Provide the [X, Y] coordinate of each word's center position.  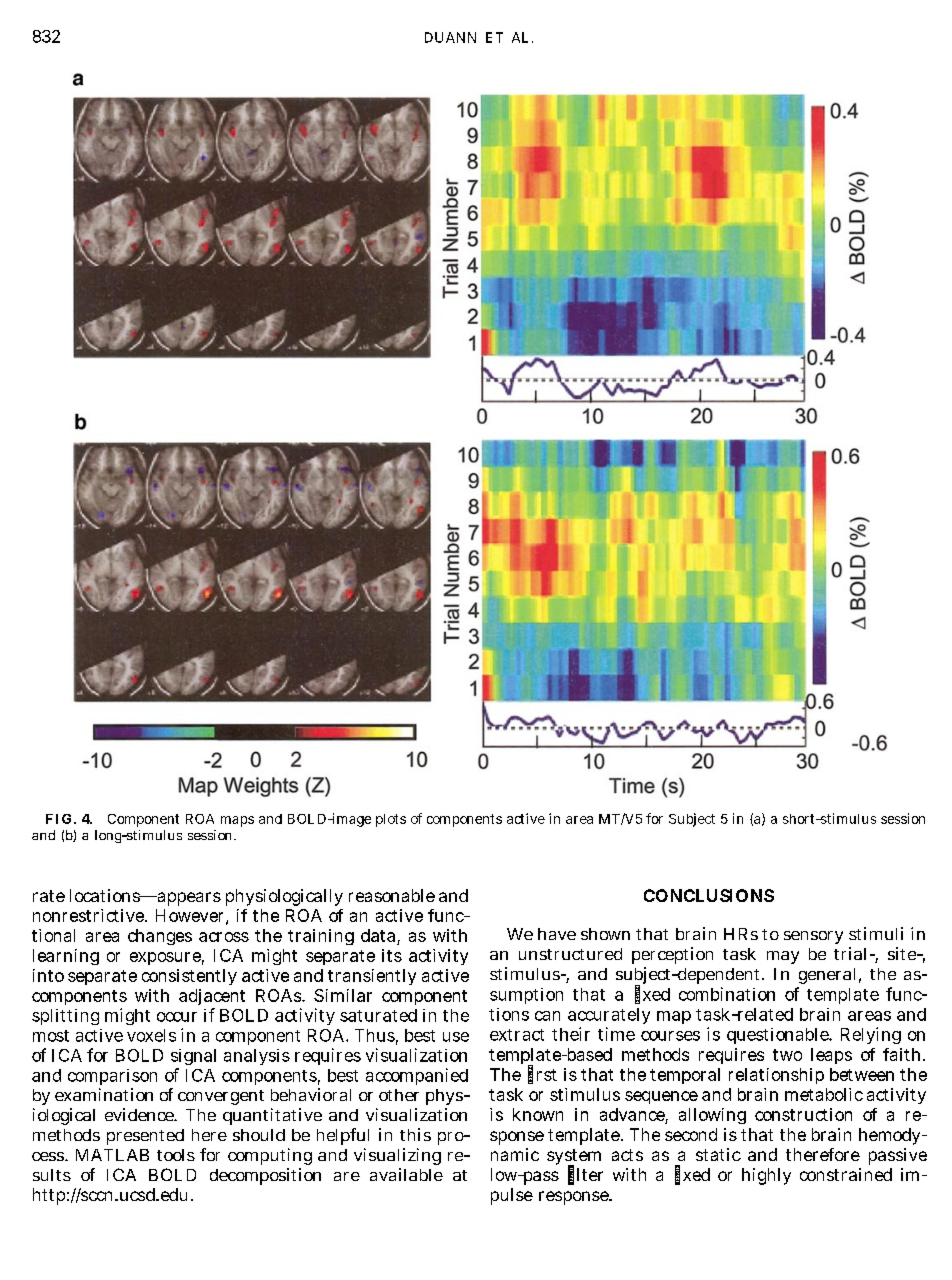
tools [176, 1155]
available [406, 1174]
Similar [343, 995]
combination [727, 994]
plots [391, 820]
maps [237, 821]
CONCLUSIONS [709, 895]
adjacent [212, 999]
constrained [846, 1174]
